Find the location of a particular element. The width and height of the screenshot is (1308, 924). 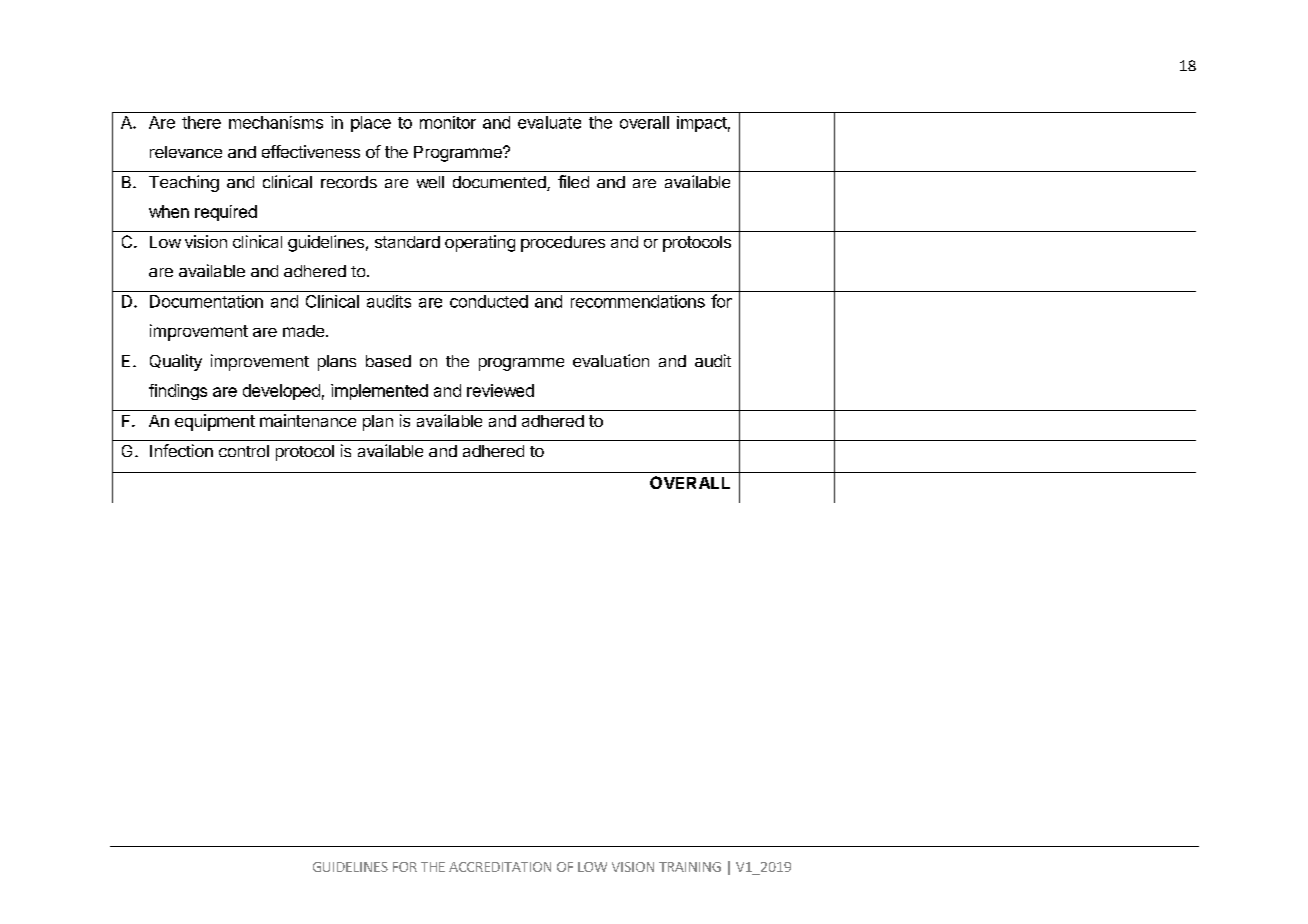

evaluation is located at coordinates (611, 360).
